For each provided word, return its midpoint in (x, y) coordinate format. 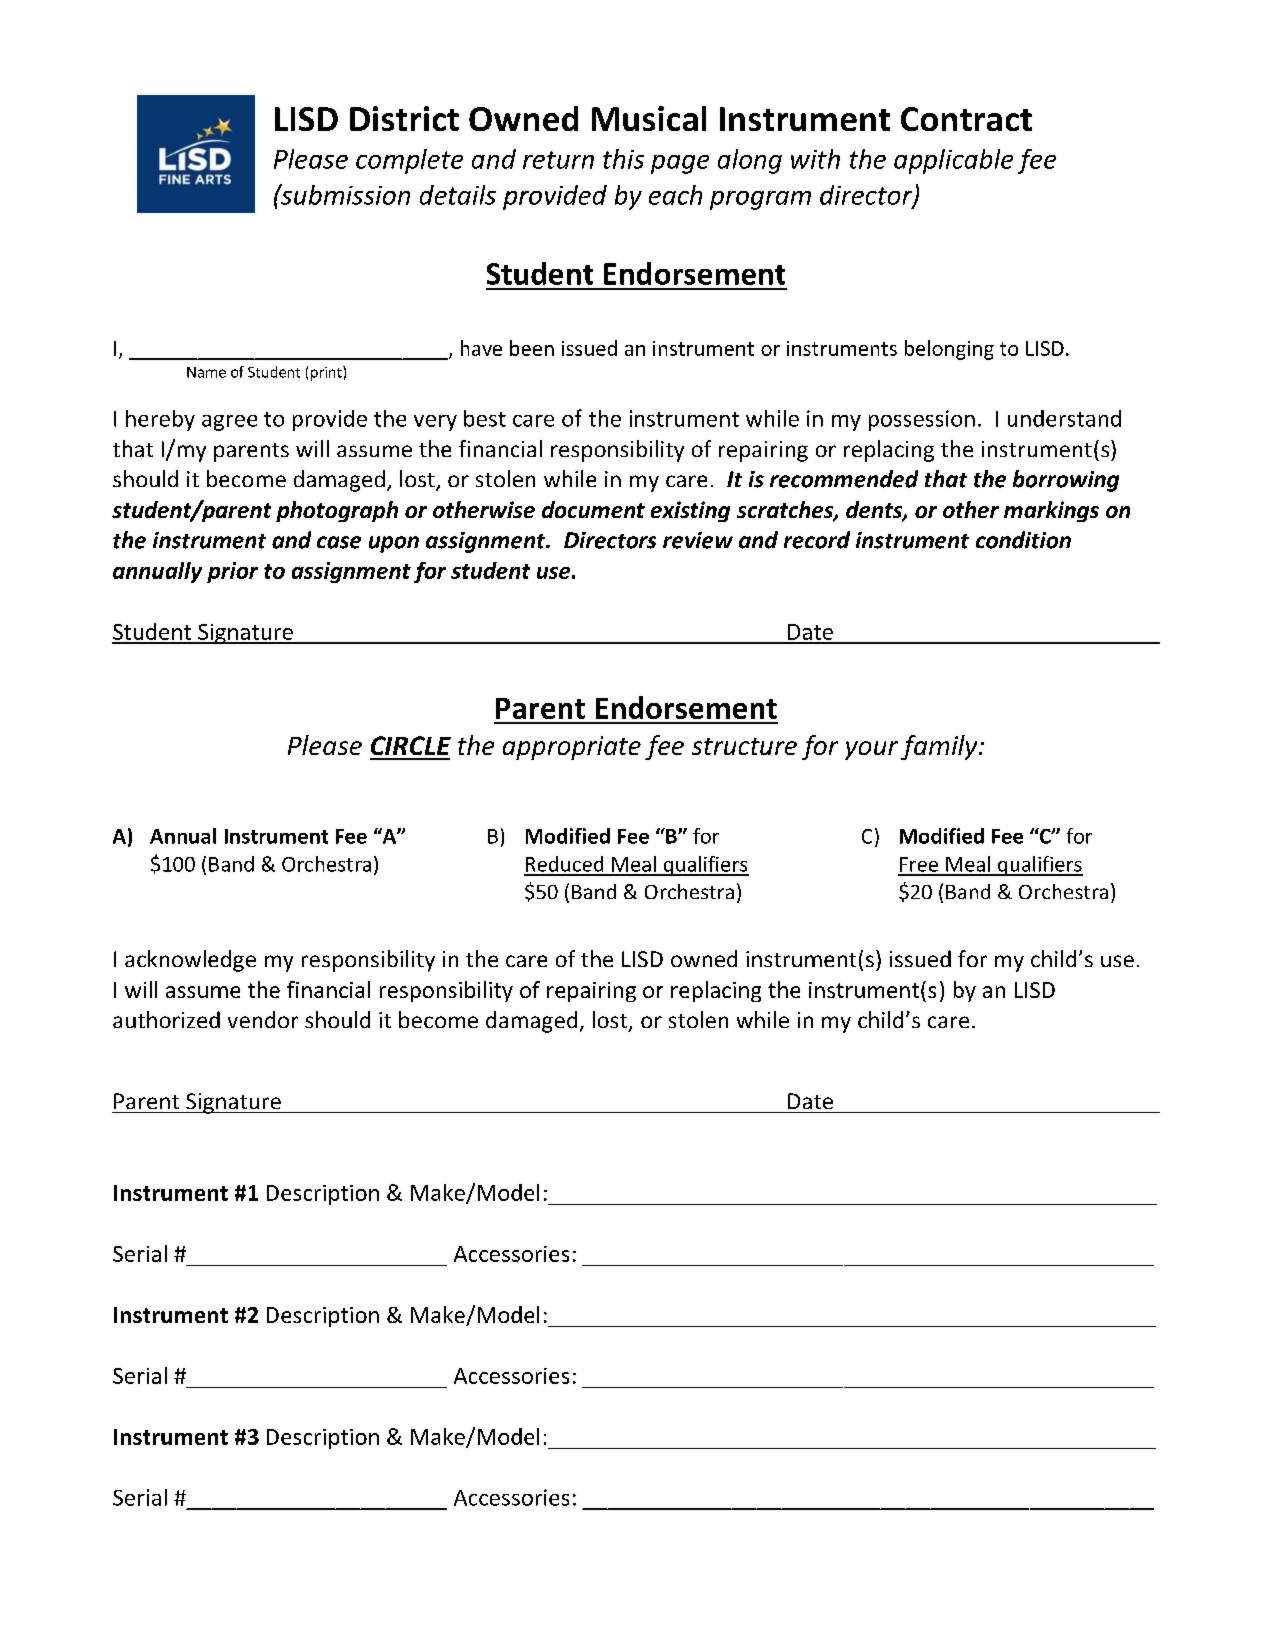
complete (409, 161)
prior (232, 572)
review (698, 540)
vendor (263, 1019)
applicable (953, 161)
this (623, 159)
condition (1023, 540)
